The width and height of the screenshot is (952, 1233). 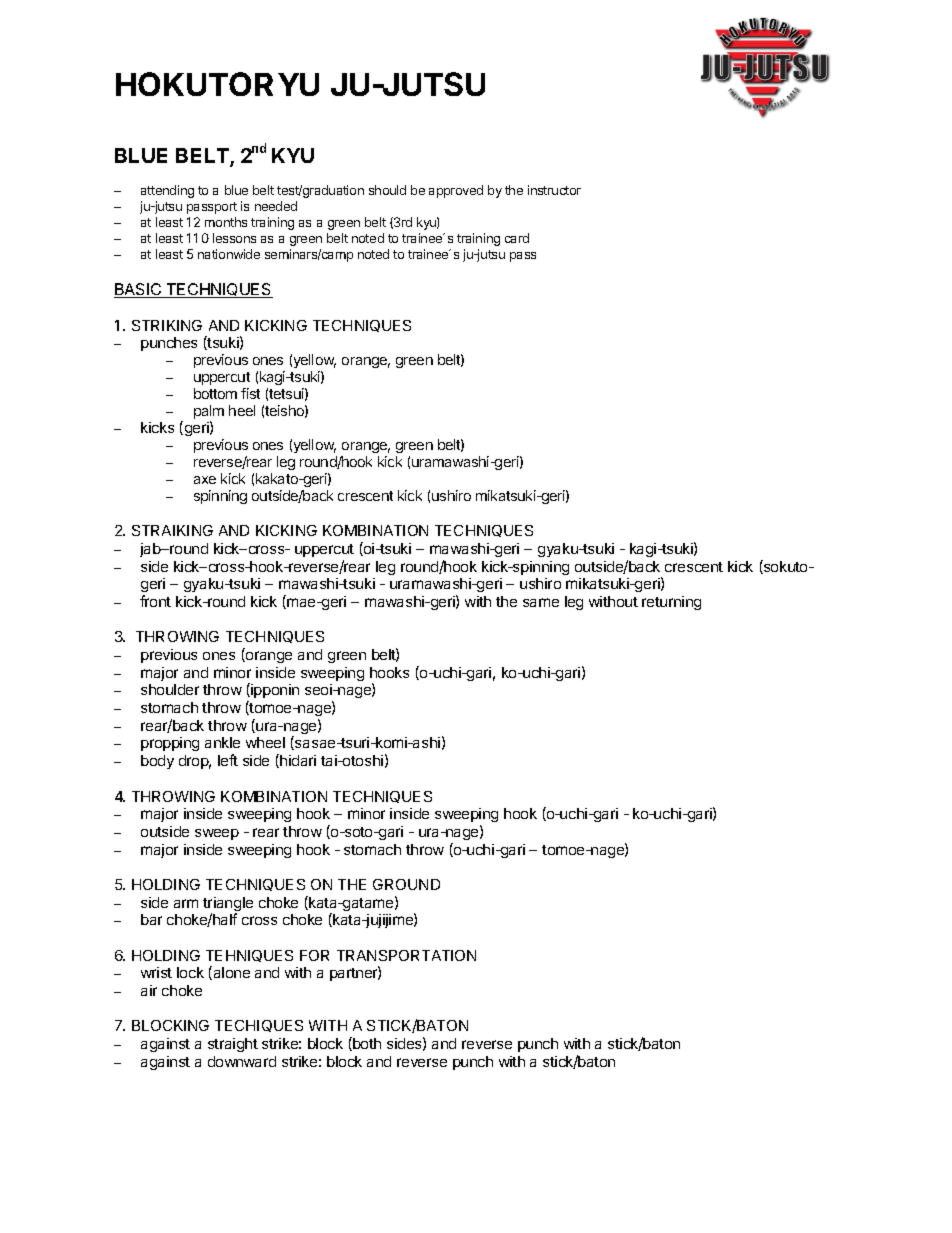 What do you see at coordinates (226, 222) in the screenshot?
I see `months` at bounding box center [226, 222].
